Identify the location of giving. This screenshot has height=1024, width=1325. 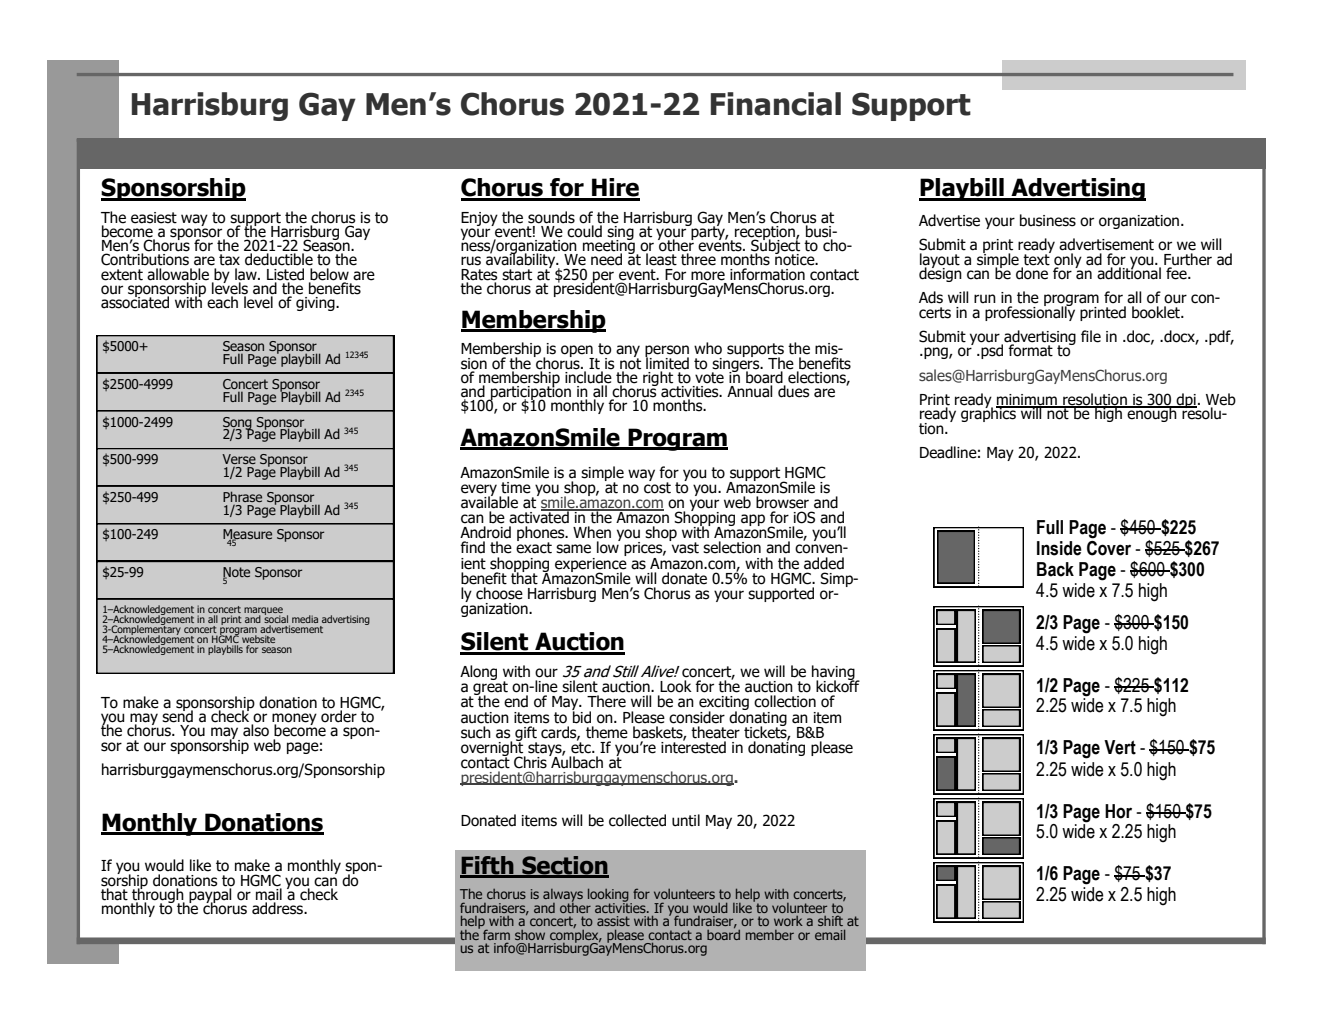
(316, 304).
